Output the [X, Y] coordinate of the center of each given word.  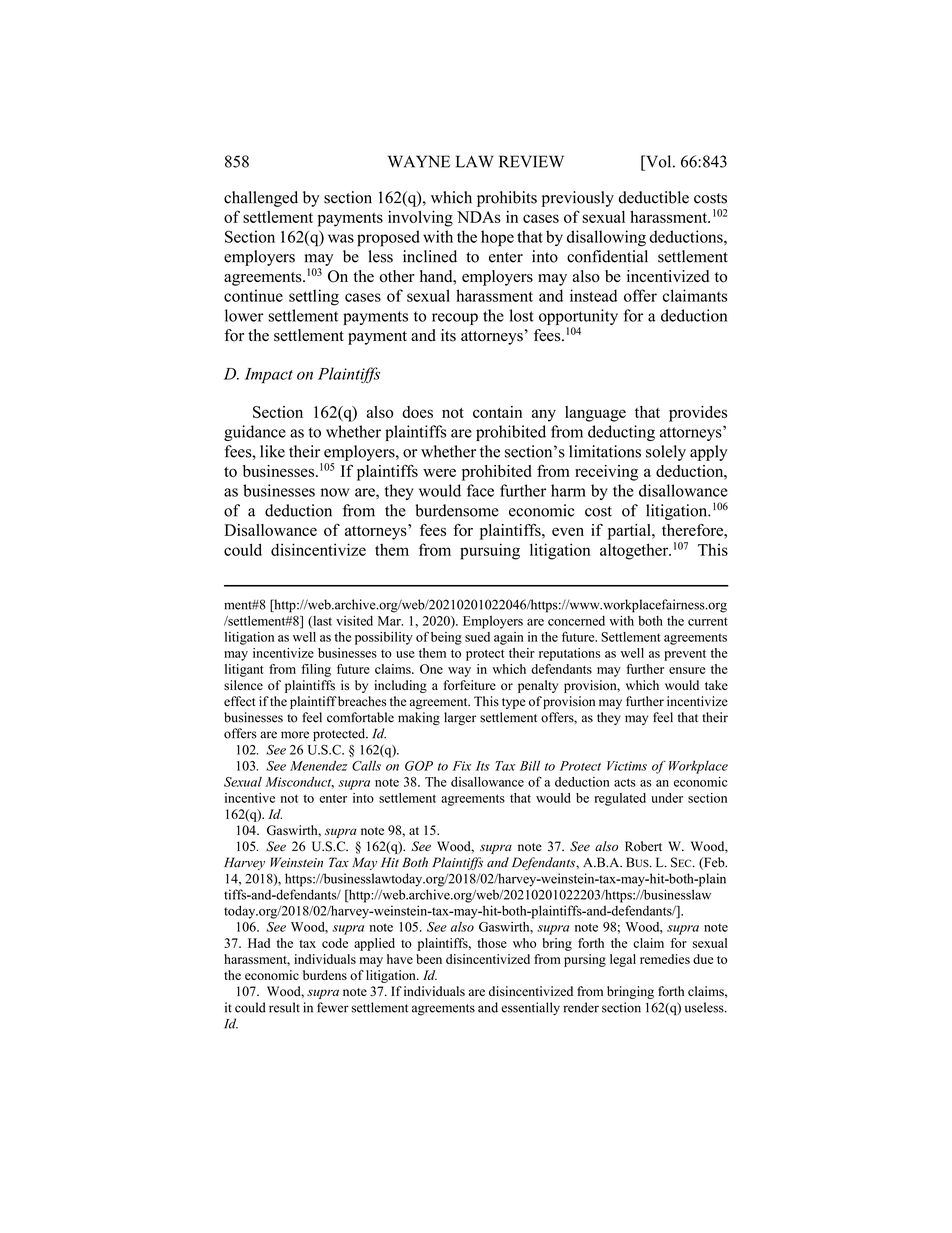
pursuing [490, 551]
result [284, 1007]
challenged [261, 199]
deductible [653, 197]
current [708, 621]
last [321, 622]
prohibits [507, 199]
